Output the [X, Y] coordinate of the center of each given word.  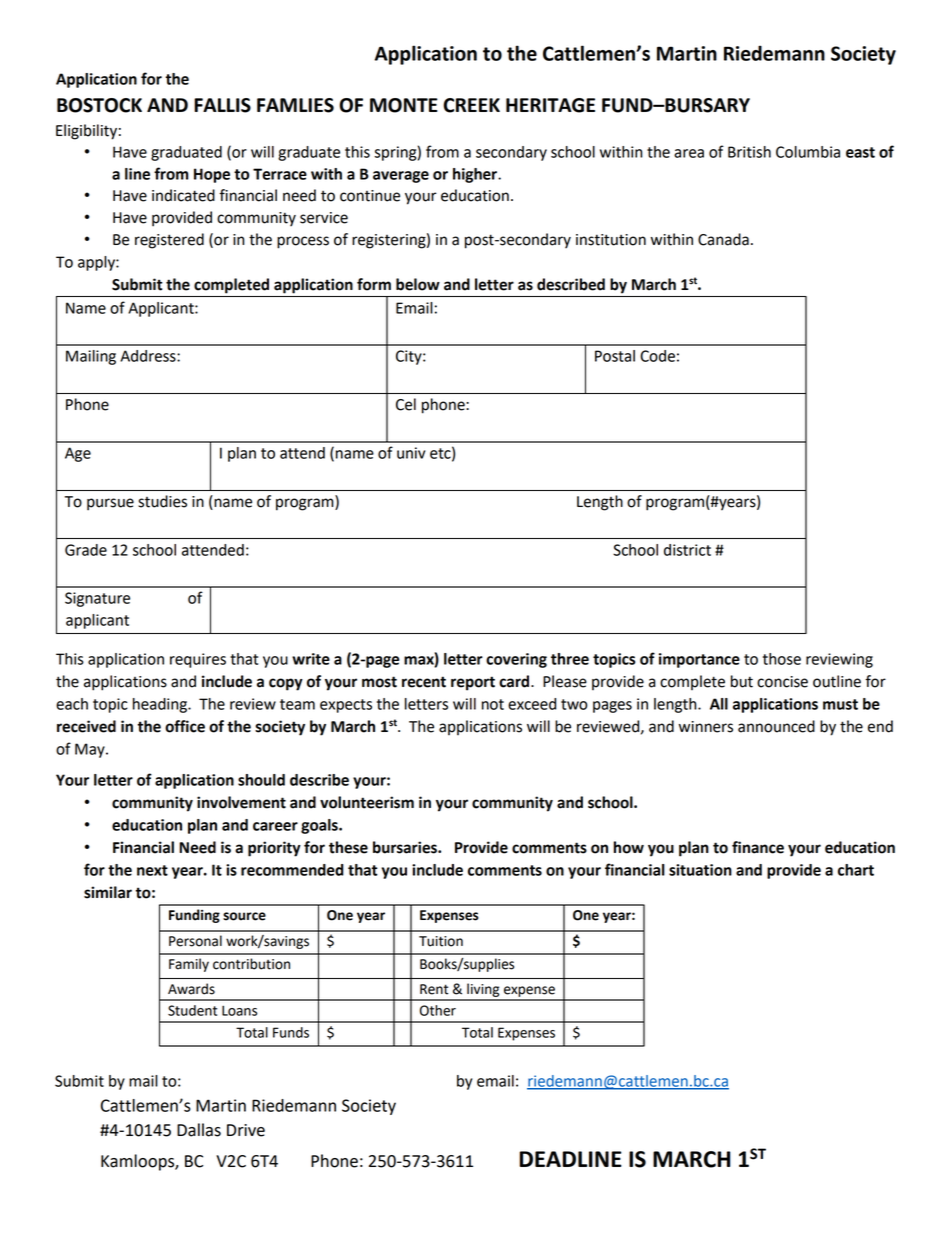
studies [162, 501]
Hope [212, 175]
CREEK [471, 105]
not [493, 704]
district [687, 550]
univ [411, 453]
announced [776, 726]
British [749, 152]
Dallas [199, 1130]
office [185, 726]
